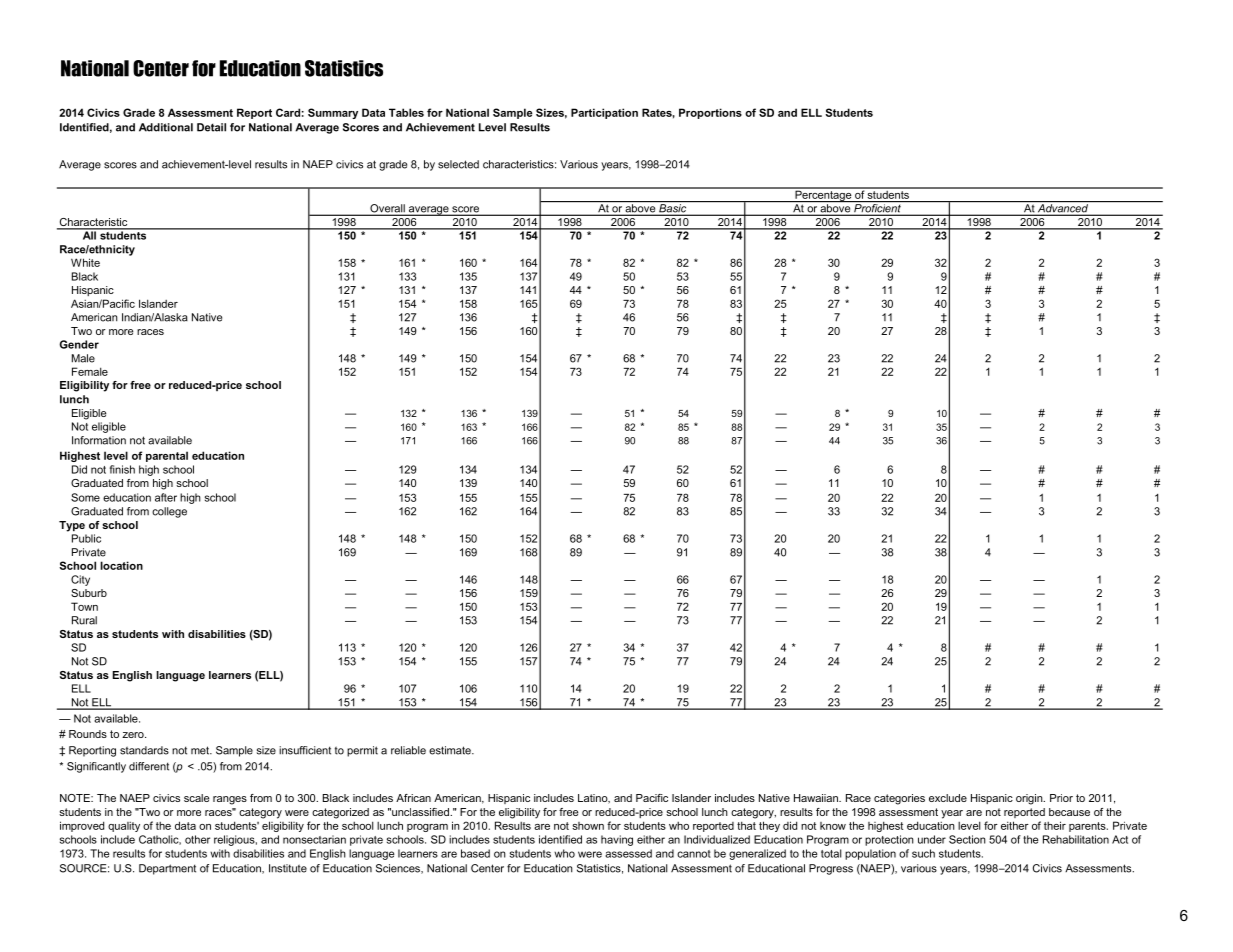 This page has height=952, width=1233. I want to click on exclude, so click(948, 798).
